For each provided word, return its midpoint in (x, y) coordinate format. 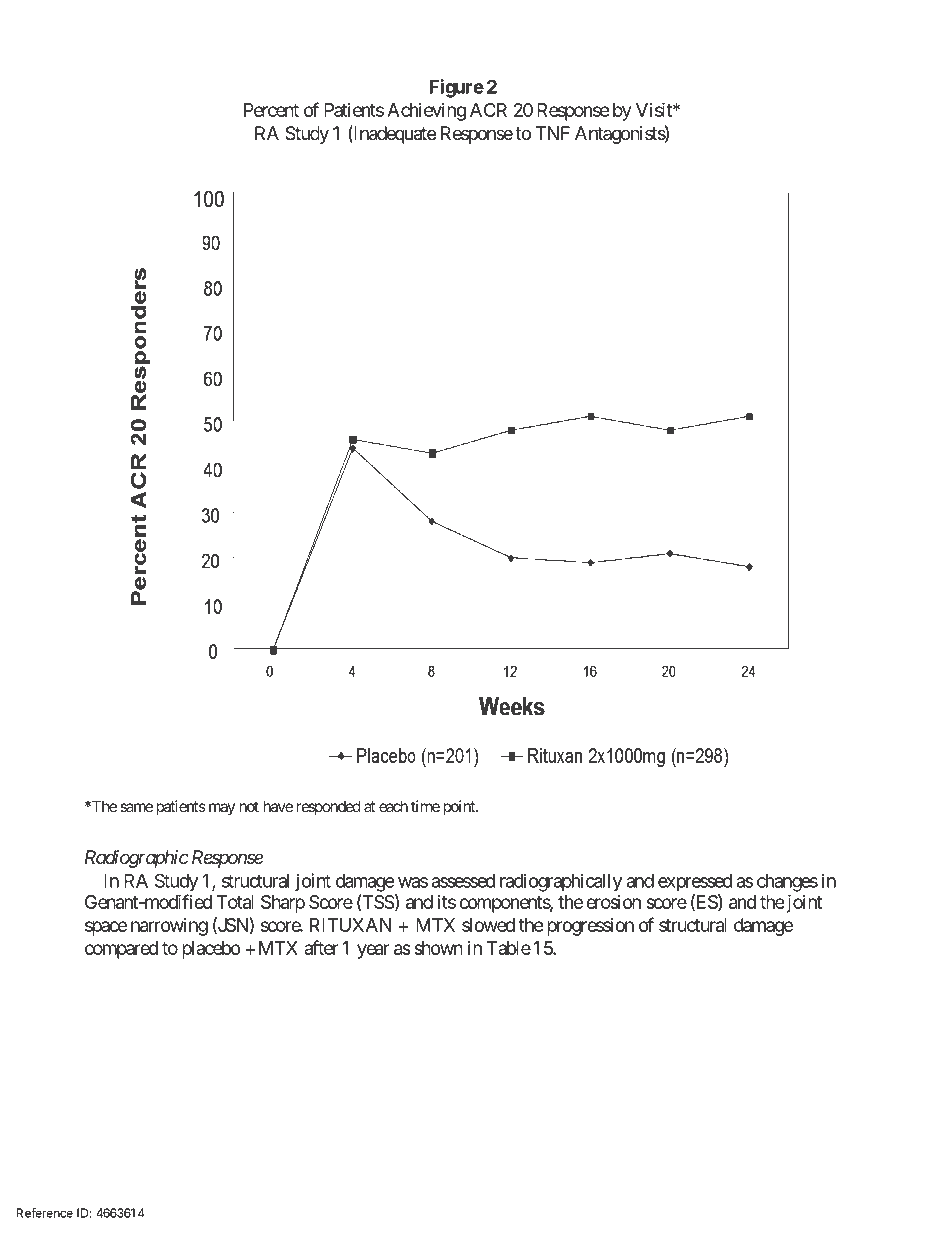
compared (121, 950)
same (136, 807)
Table (509, 948)
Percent (271, 110)
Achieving (426, 112)
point (460, 807)
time (425, 806)
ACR (488, 110)
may (222, 809)
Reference (45, 1213)
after (321, 947)
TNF (552, 133)
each (393, 806)
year (373, 951)
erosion (613, 902)
